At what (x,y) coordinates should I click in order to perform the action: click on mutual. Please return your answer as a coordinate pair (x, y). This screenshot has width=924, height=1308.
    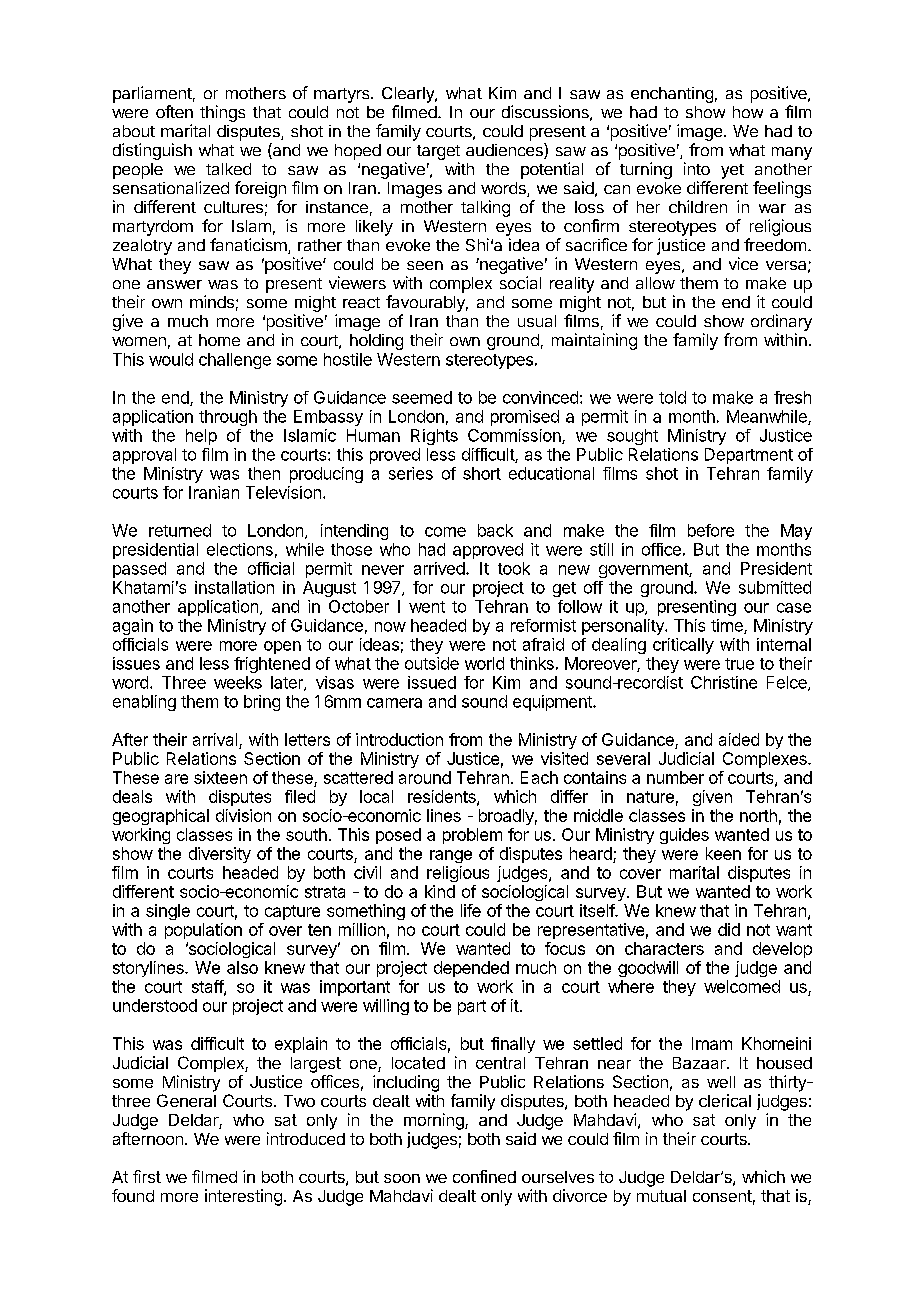
    Looking at the image, I should click on (661, 1196).
